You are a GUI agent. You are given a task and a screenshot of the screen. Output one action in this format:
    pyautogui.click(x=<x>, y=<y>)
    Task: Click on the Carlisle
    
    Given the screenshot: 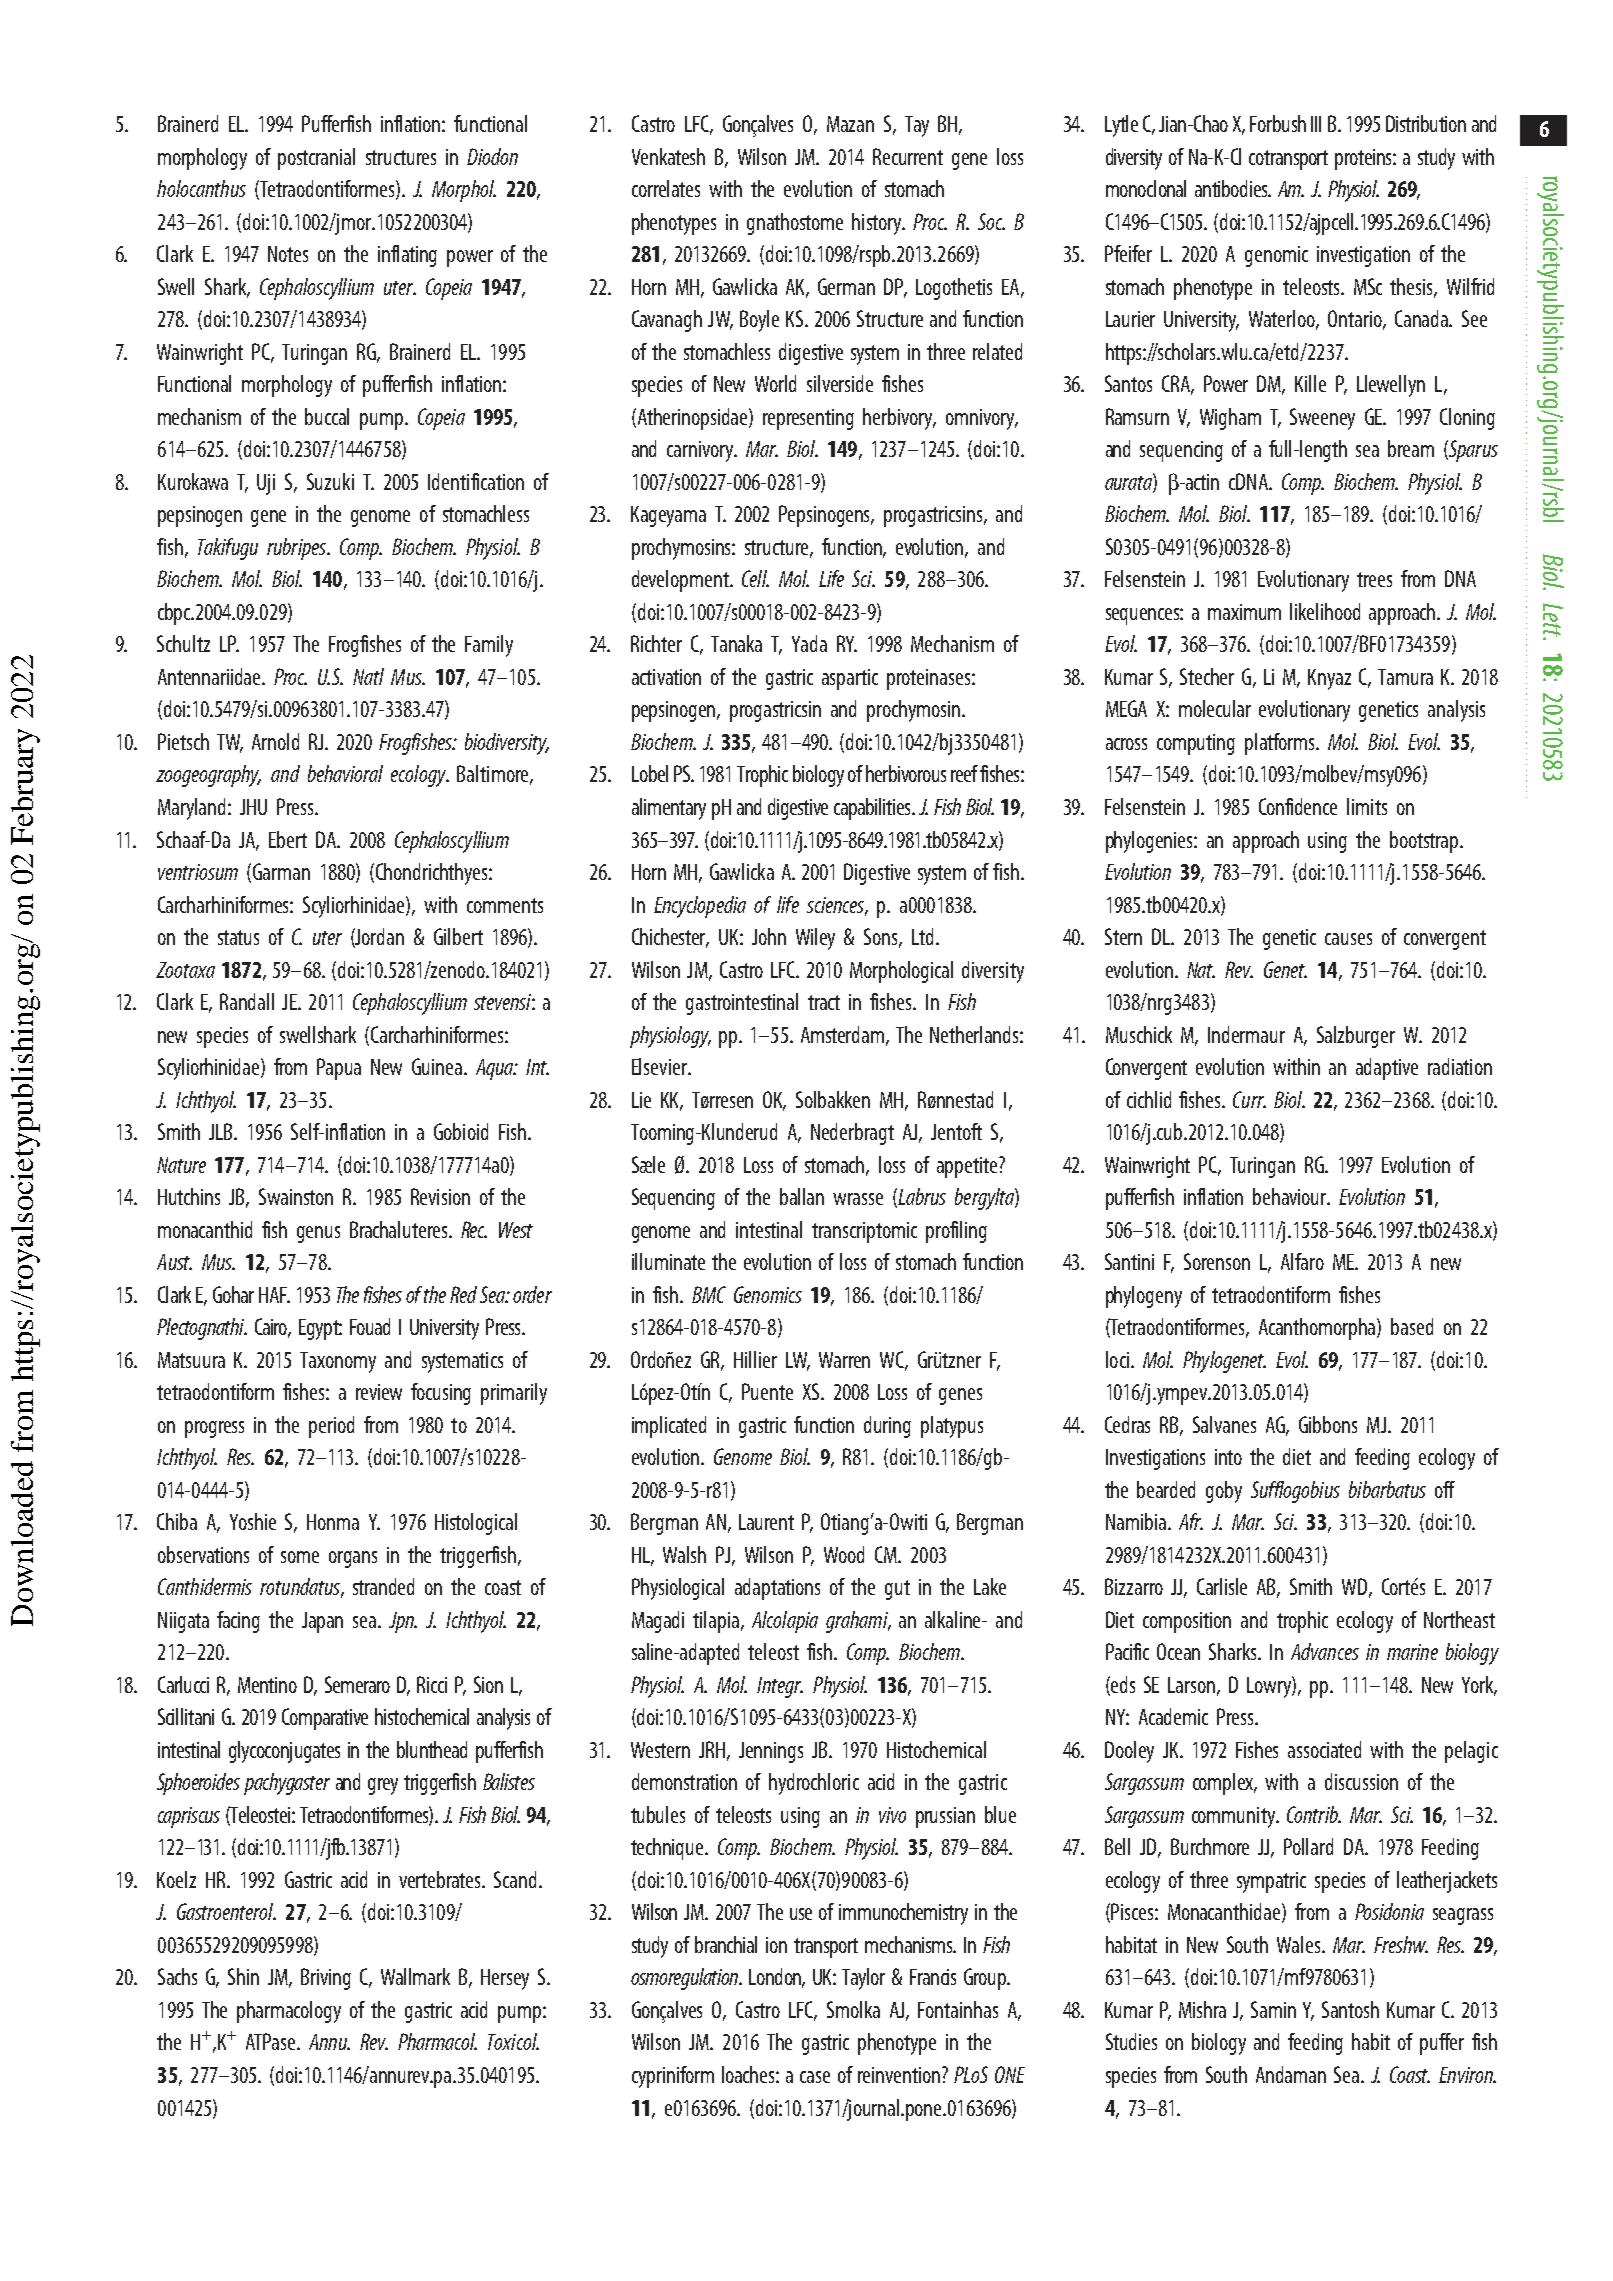 What is the action you would take?
    pyautogui.click(x=1222, y=1586)
